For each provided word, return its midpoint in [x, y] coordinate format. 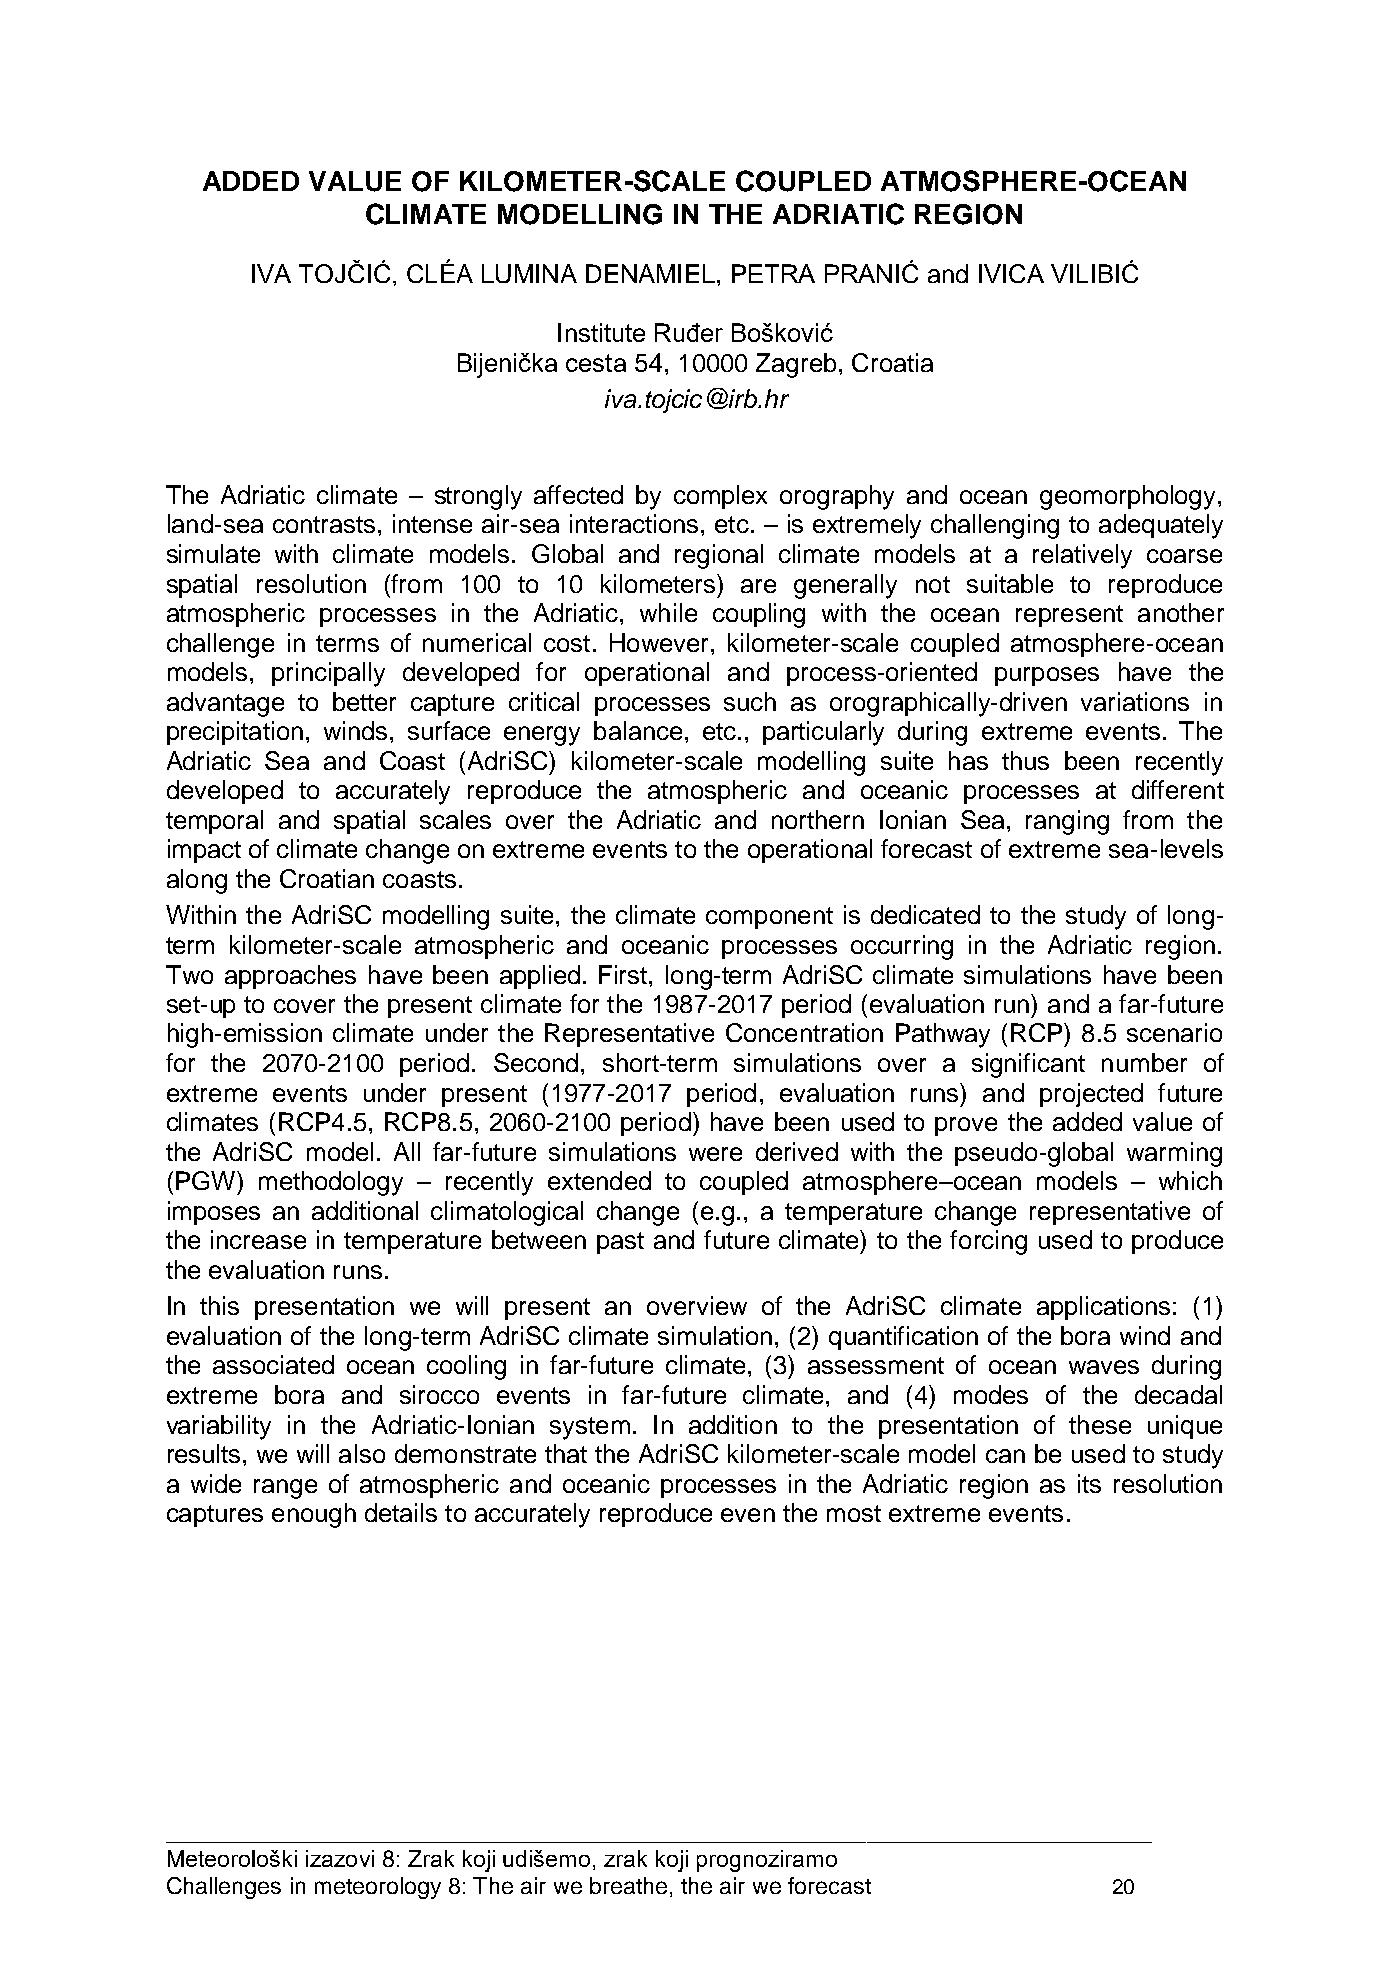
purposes [1047, 676]
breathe [628, 1885]
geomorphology [1129, 497]
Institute [601, 332]
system [590, 1428]
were [715, 1154]
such [750, 701]
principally [328, 674]
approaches [290, 977]
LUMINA [529, 273]
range [285, 1489]
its [1089, 1483]
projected [1091, 1095]
